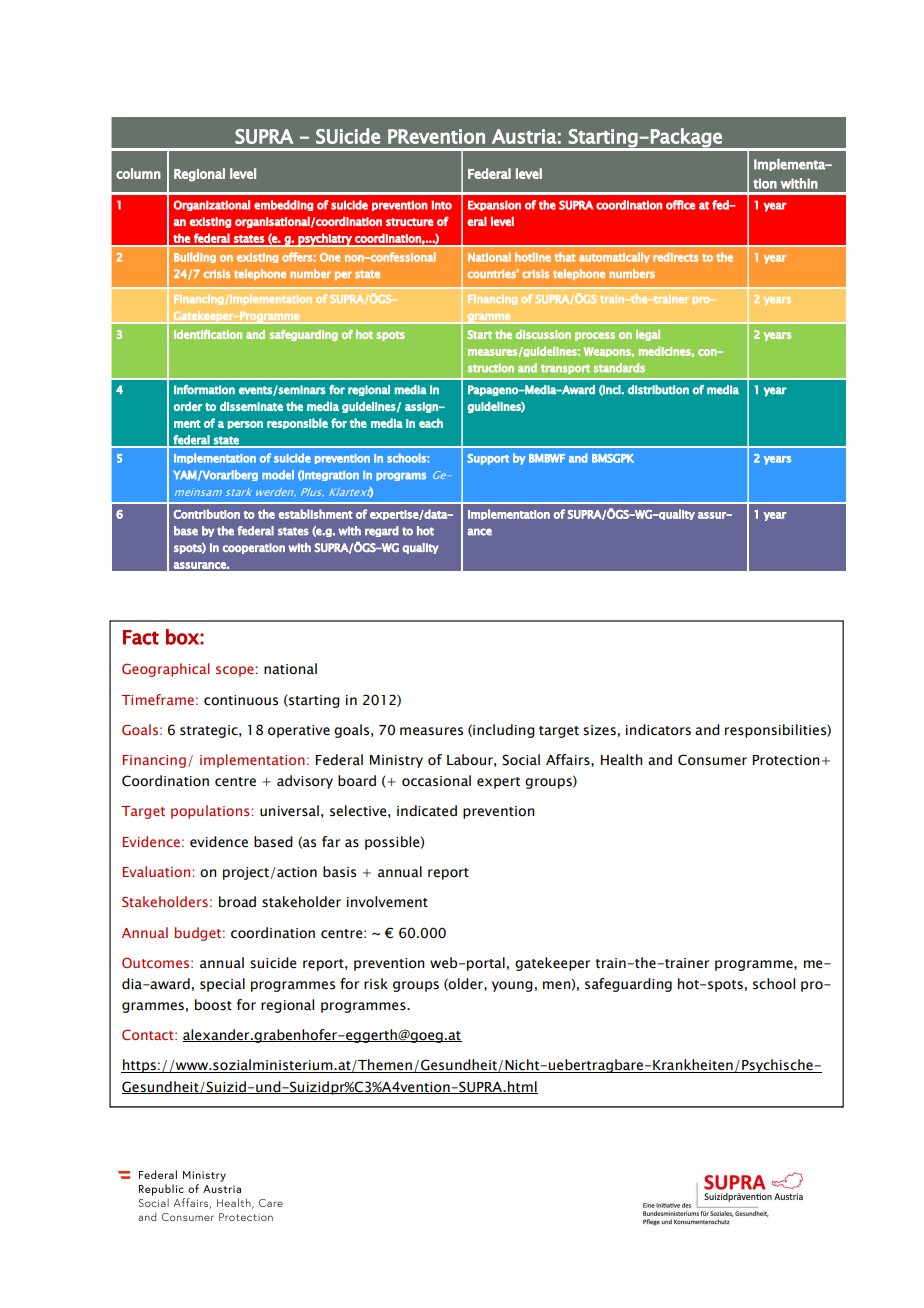  Describe the element at coordinates (237, 902) in the document. I see `broad` at that location.
